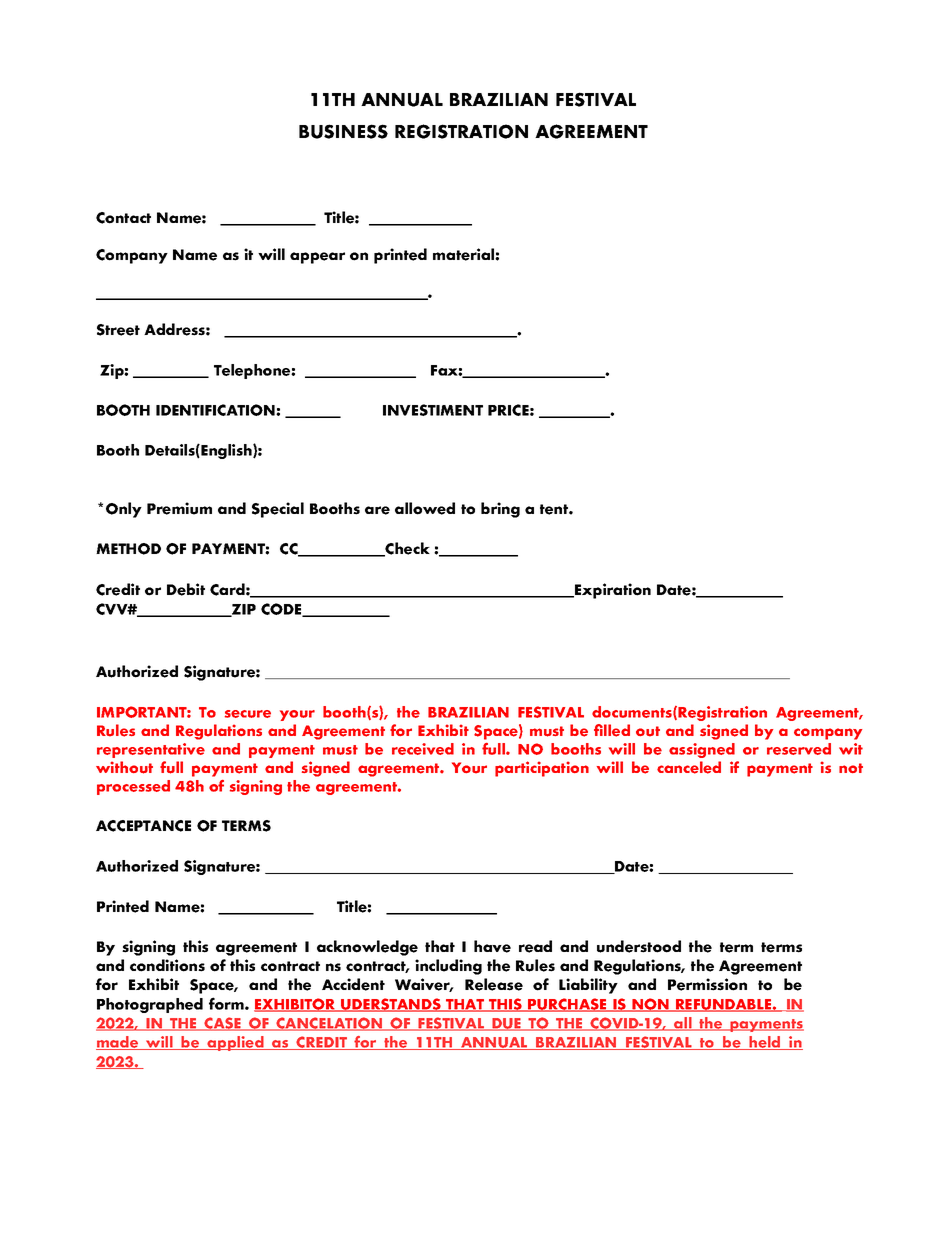 The height and width of the document is (1233, 952). I want to click on DUE, so click(507, 1024).
